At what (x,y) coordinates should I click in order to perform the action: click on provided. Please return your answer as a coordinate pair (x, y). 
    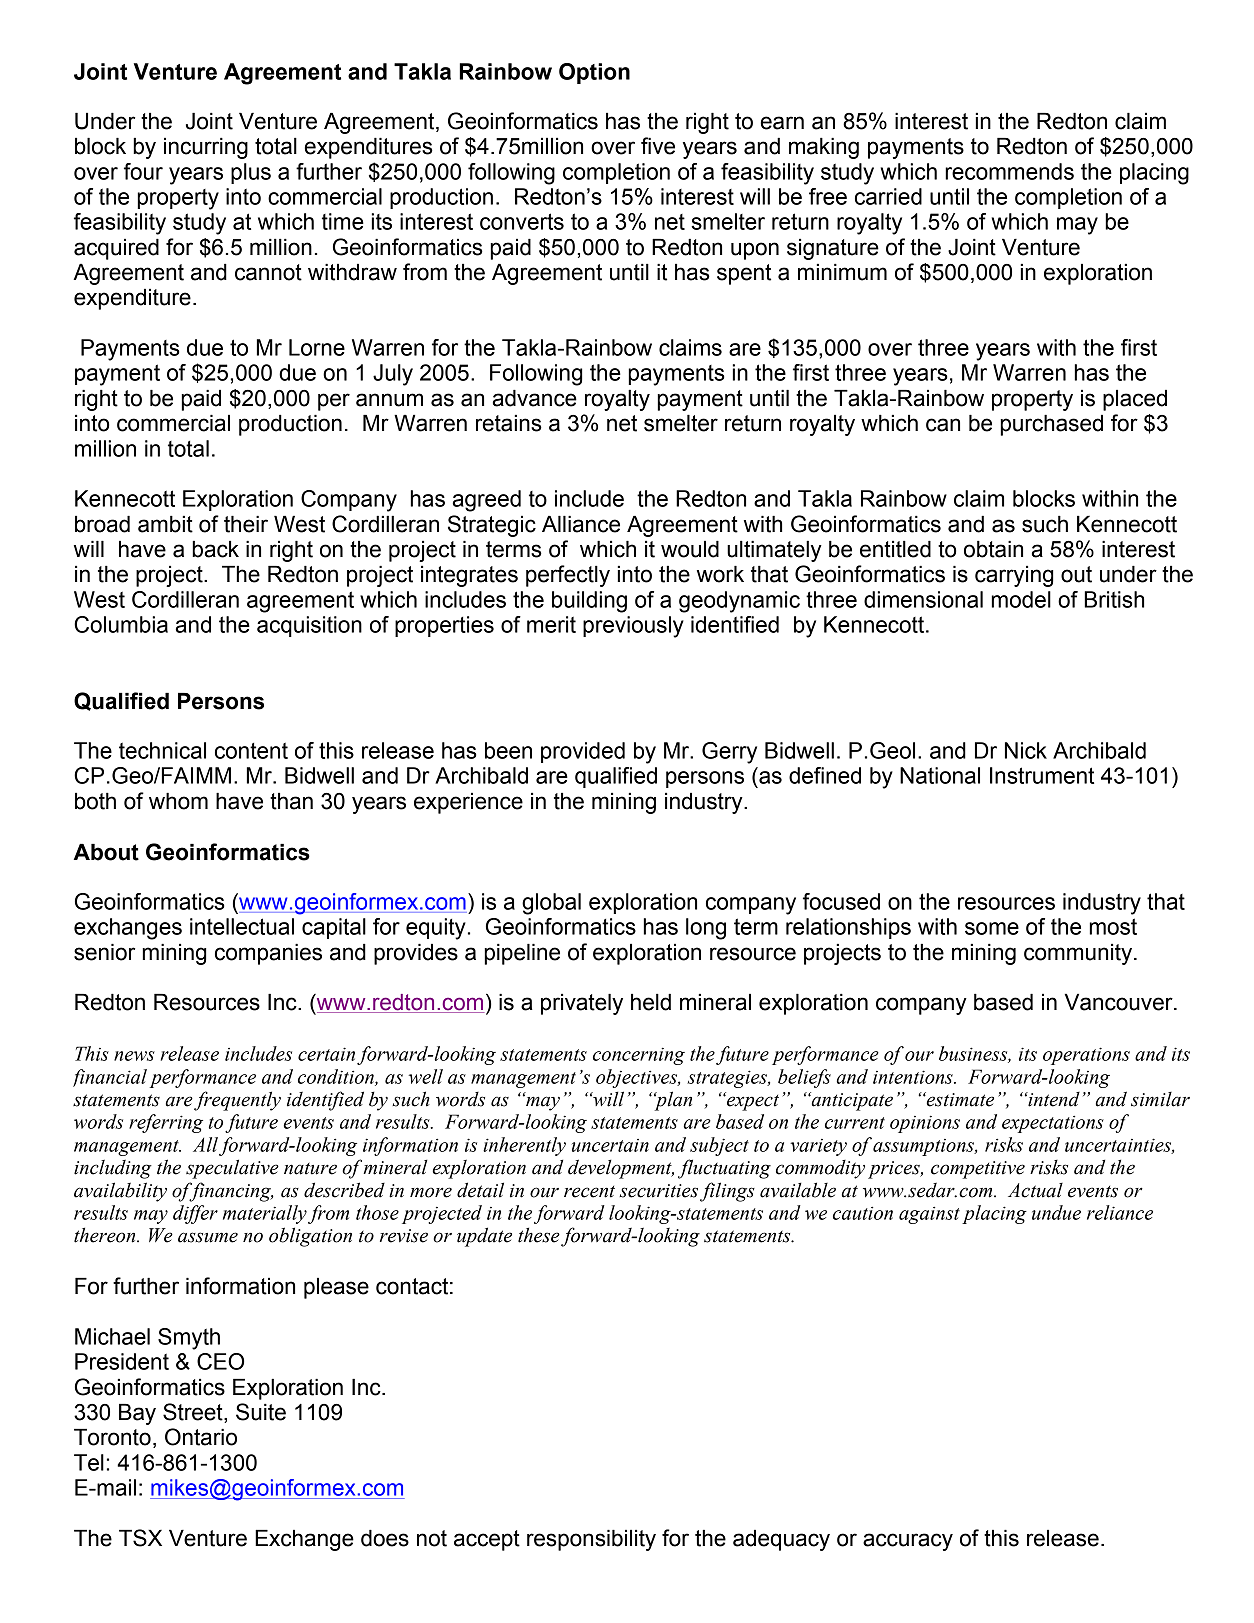
    Looking at the image, I should click on (583, 752).
